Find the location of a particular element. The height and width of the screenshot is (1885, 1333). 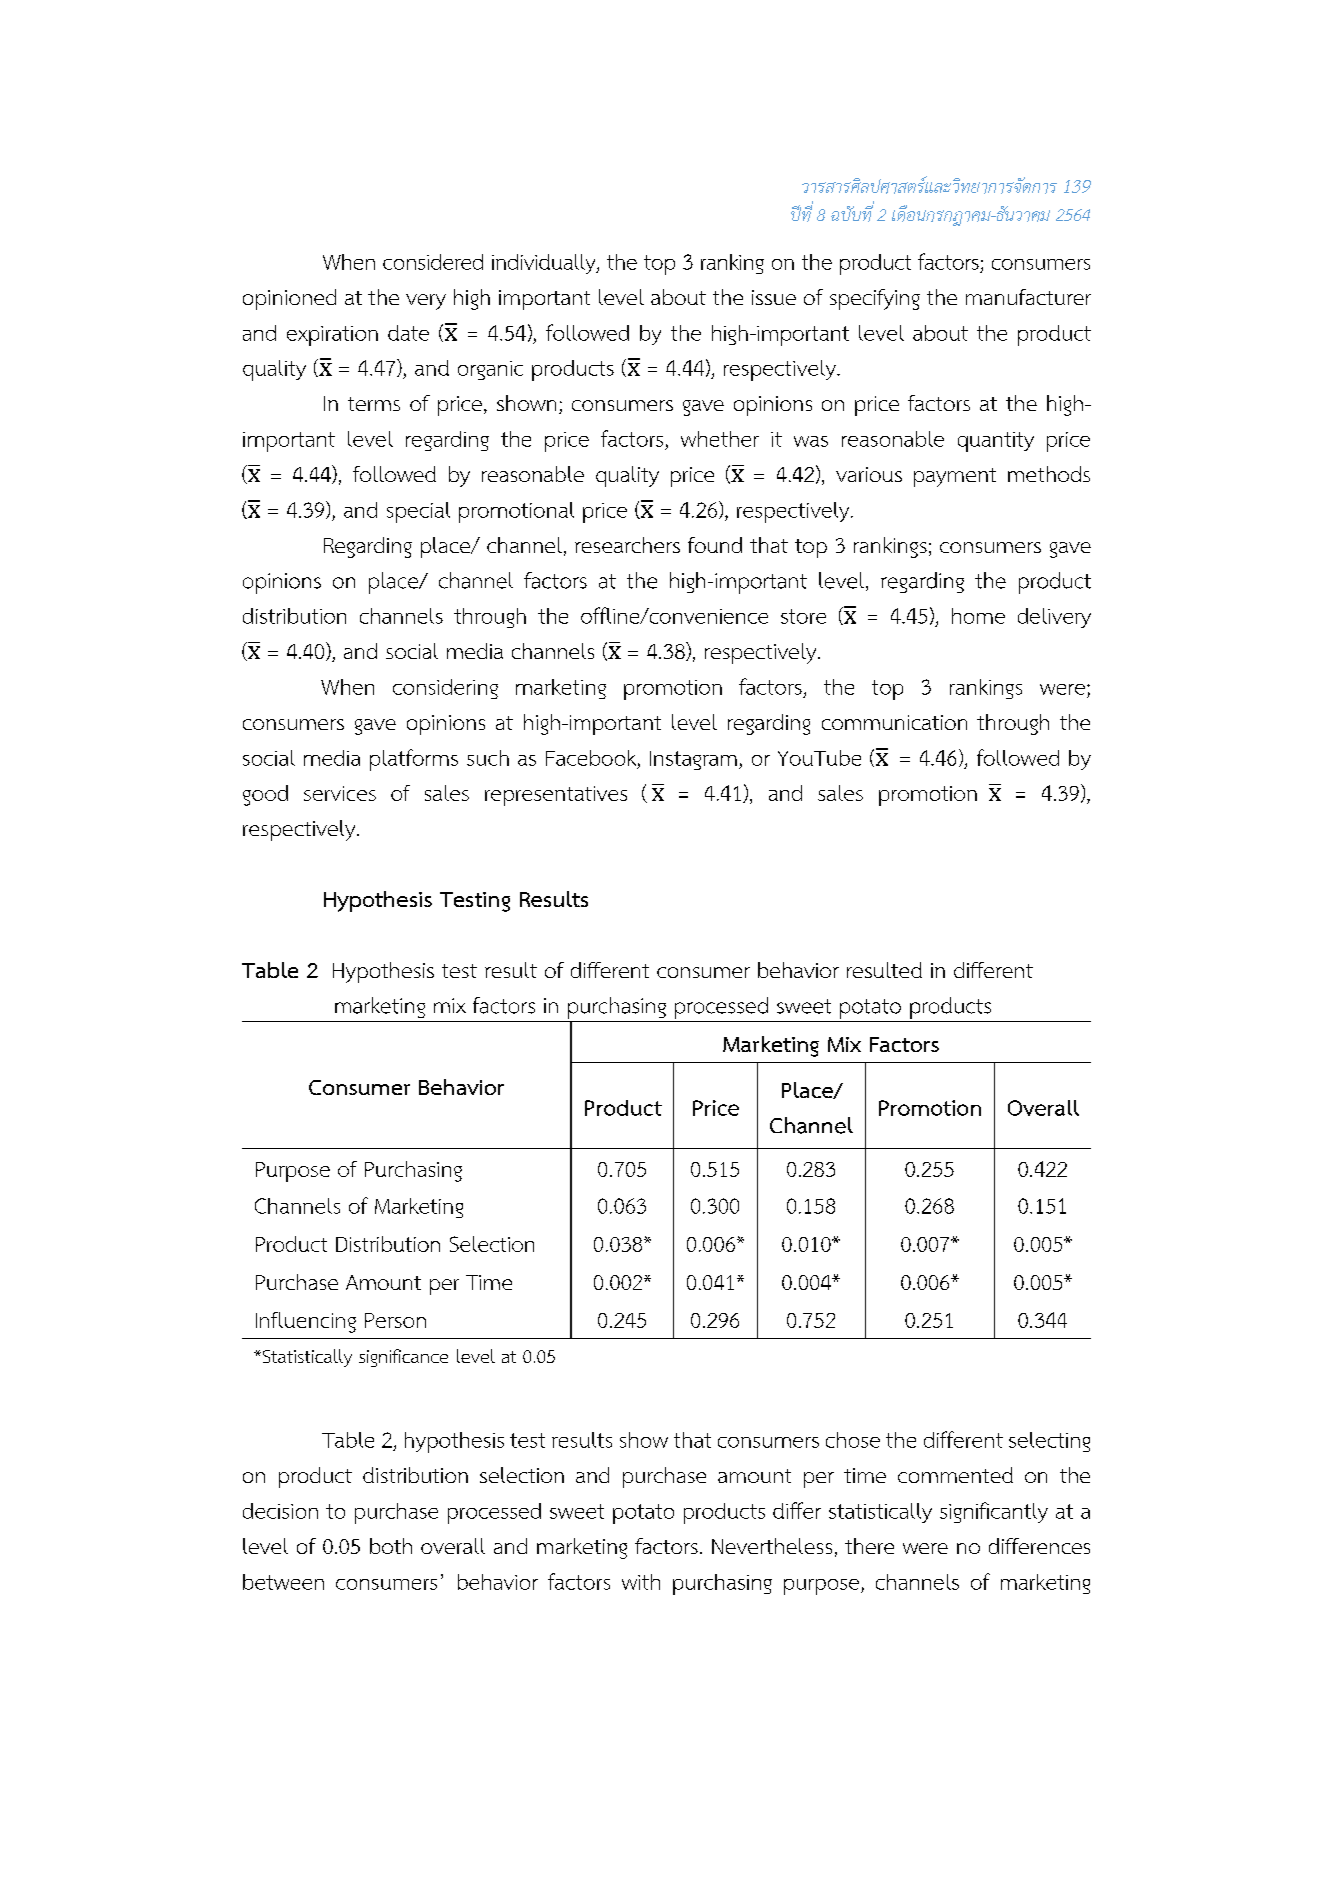

issue is located at coordinates (774, 297).
